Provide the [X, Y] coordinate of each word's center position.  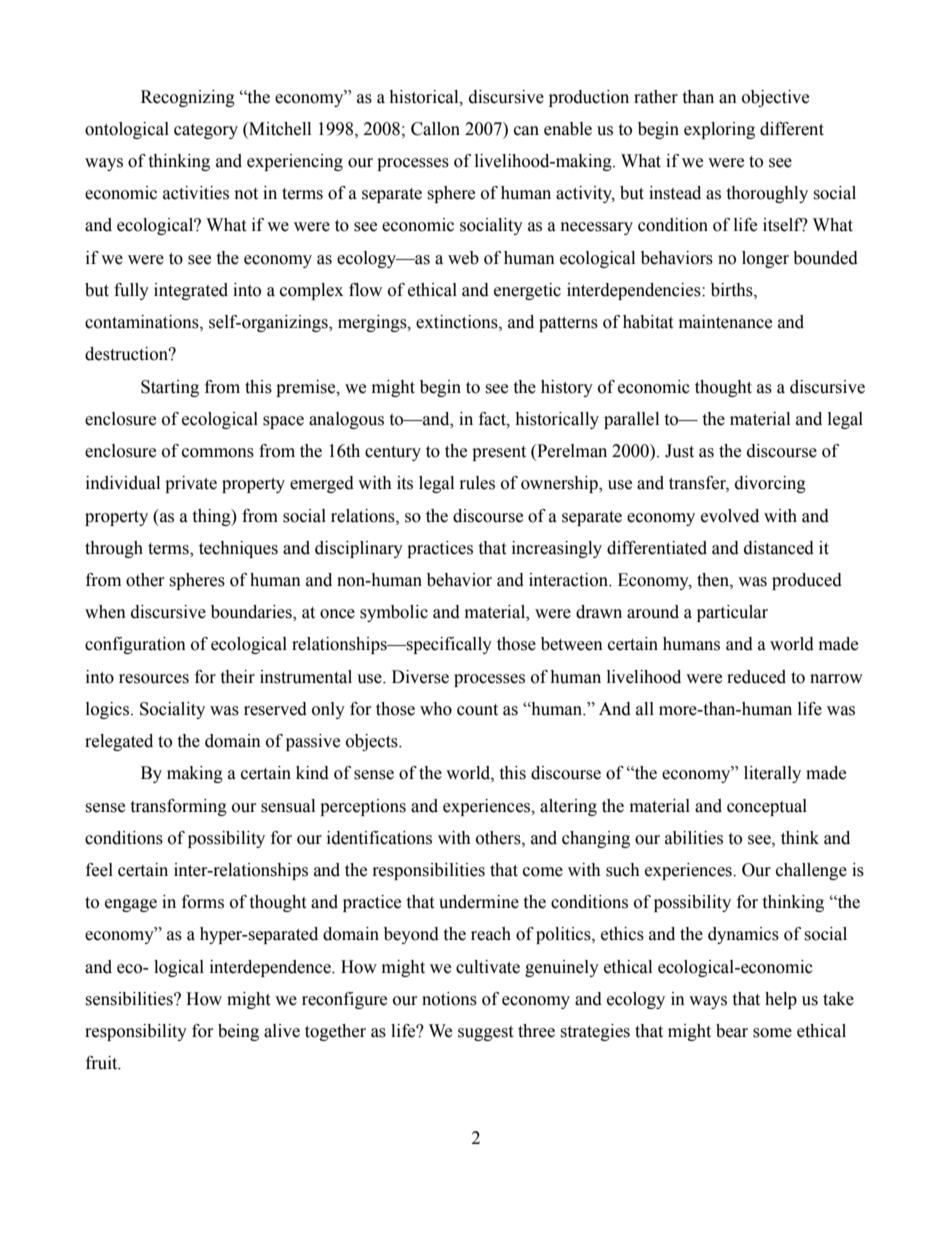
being [238, 1032]
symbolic [394, 613]
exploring [719, 130]
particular [732, 613]
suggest [485, 1033]
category [206, 131]
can [526, 131]
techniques [238, 549]
